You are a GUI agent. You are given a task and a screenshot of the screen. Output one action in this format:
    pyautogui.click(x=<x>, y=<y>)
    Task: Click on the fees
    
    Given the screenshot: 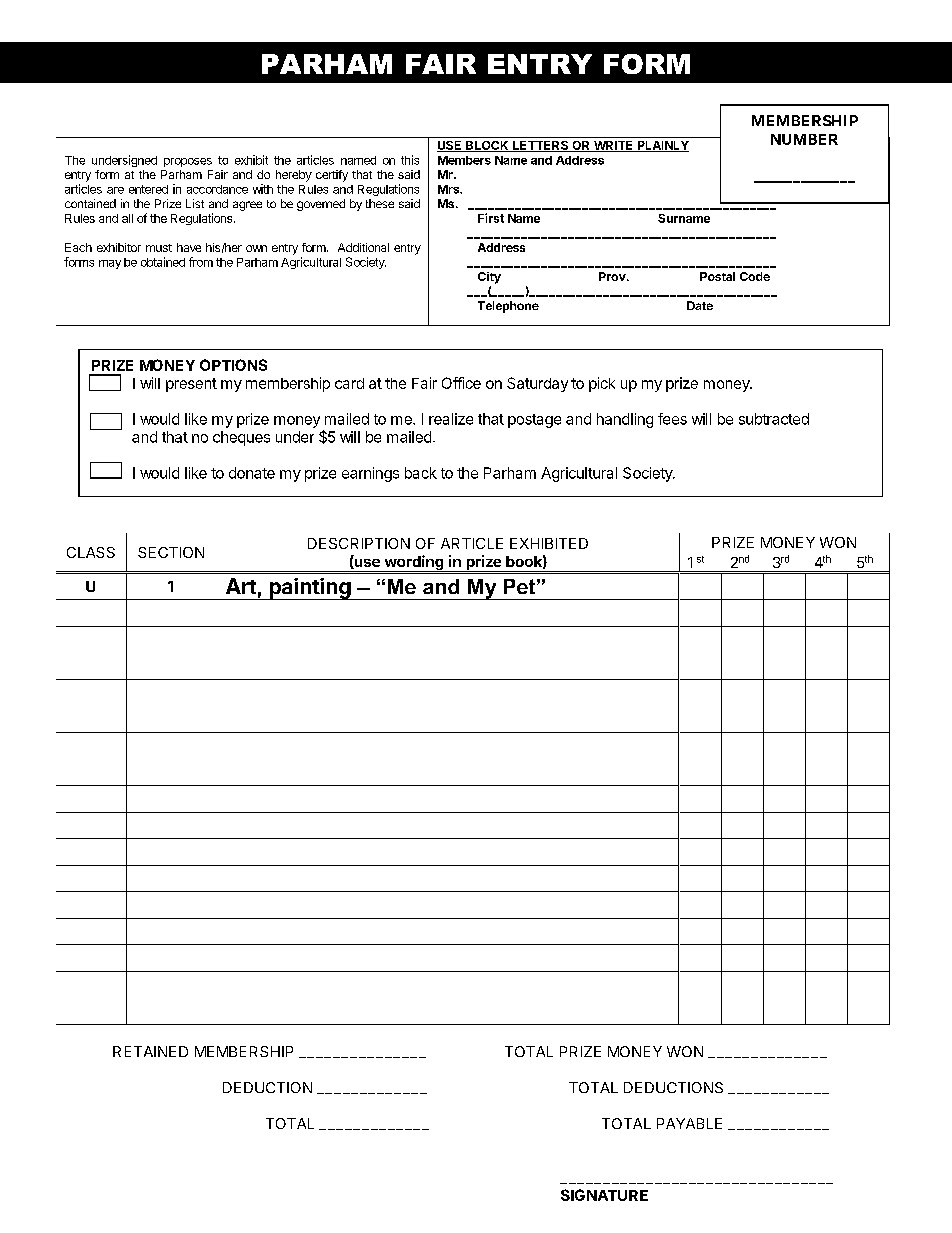 What is the action you would take?
    pyautogui.click(x=672, y=419)
